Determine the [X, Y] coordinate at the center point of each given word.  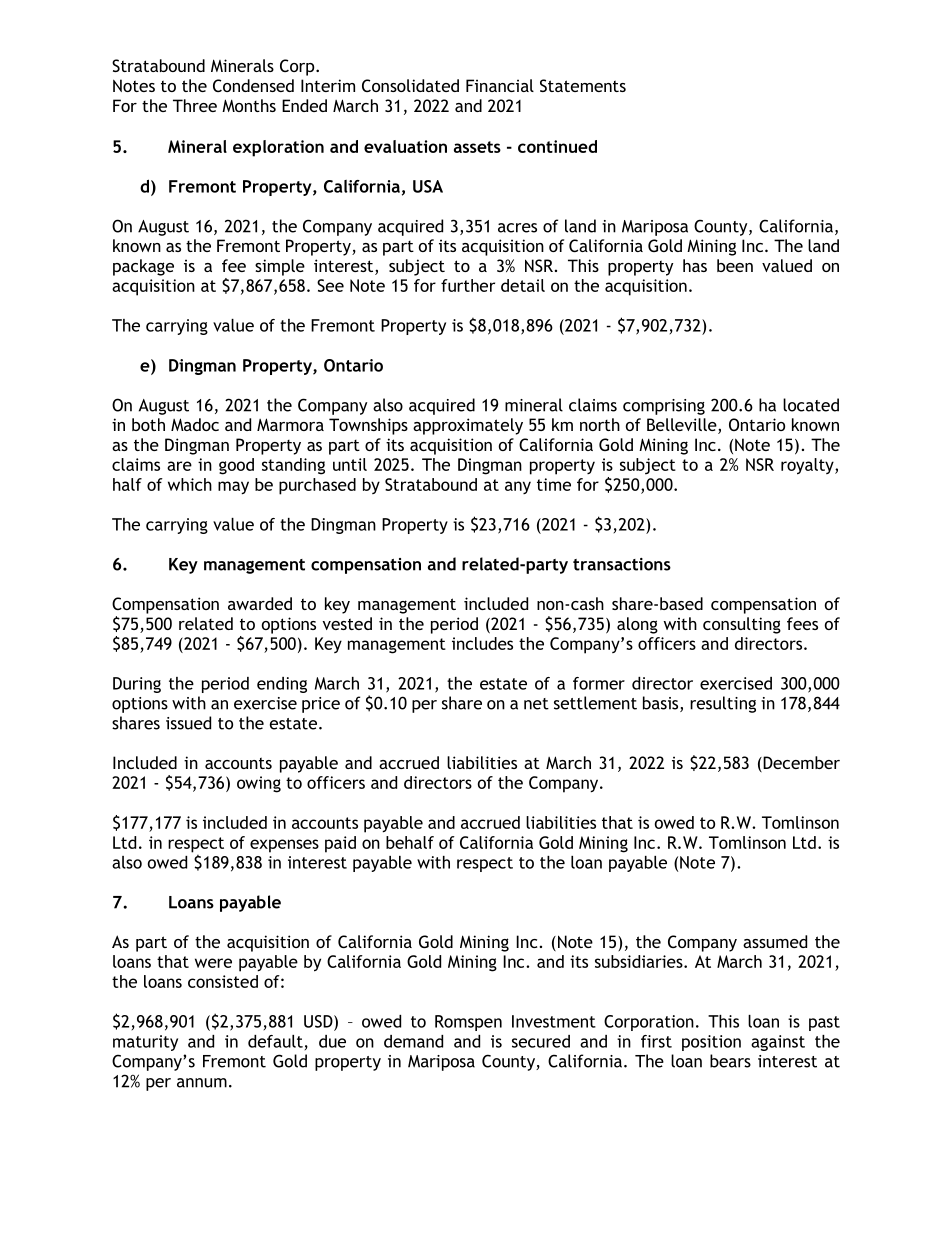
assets [477, 147]
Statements [583, 85]
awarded [260, 603]
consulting [742, 625]
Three [195, 105]
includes [482, 643]
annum [202, 1083]
